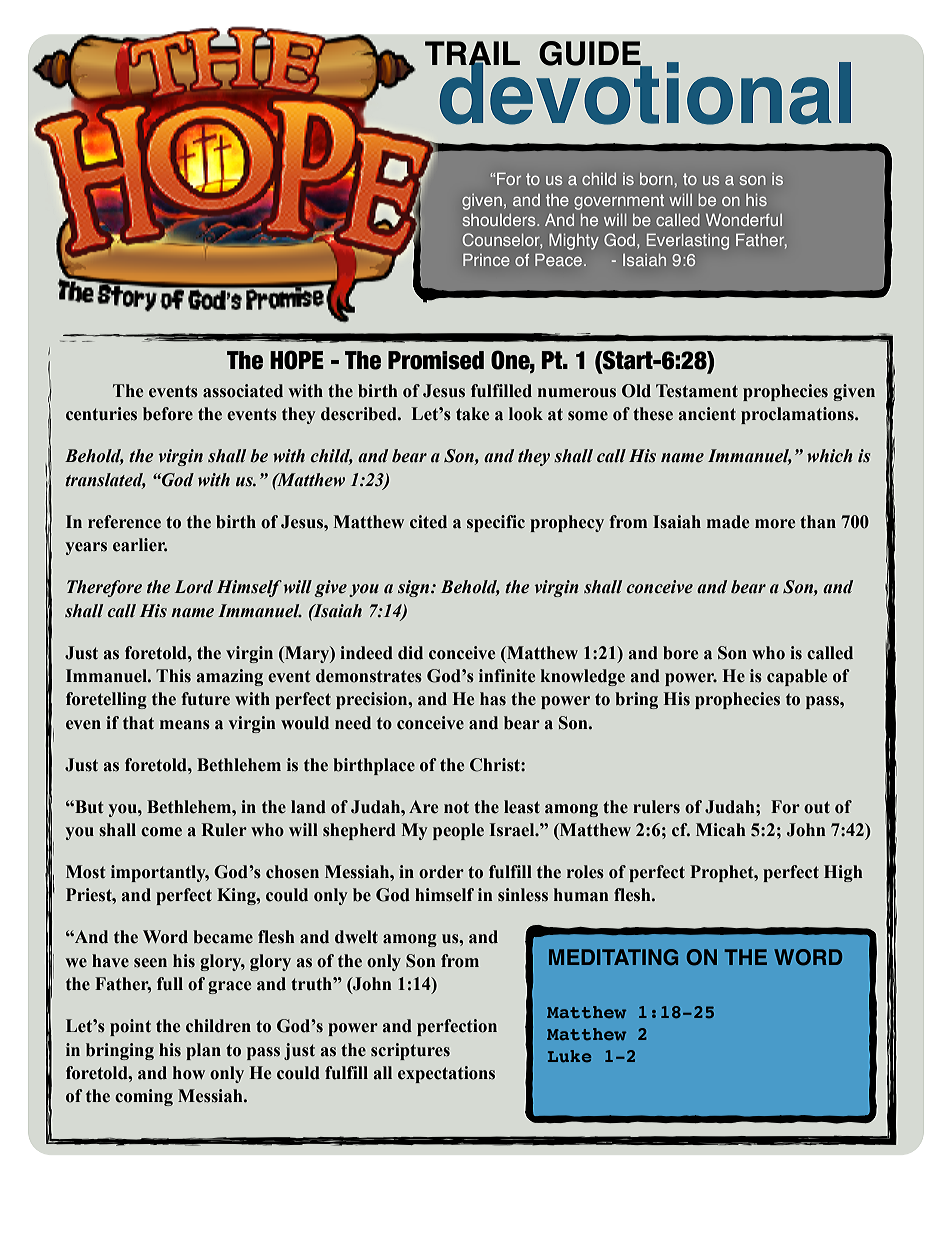 This screenshot has height=1233, width=952. What do you see at coordinates (124, 522) in the screenshot?
I see `reference` at bounding box center [124, 522].
